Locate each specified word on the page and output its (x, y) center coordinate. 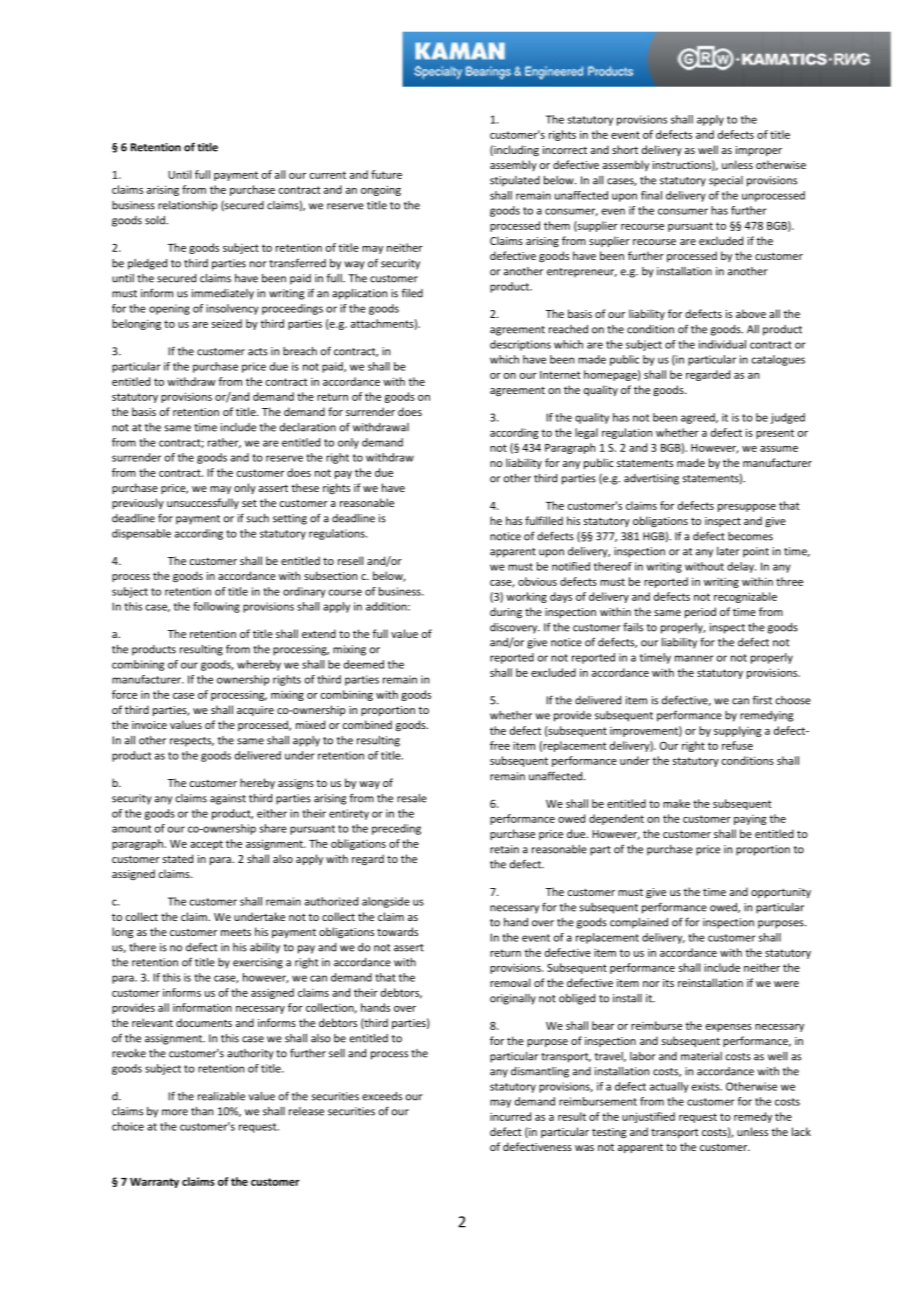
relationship (188, 206)
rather (224, 443)
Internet (560, 375)
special (726, 181)
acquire (255, 711)
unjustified (648, 1117)
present (775, 434)
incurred (510, 1116)
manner (694, 658)
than (202, 1111)
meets (236, 932)
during (506, 612)
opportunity (781, 893)
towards (397, 931)
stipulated (515, 181)
